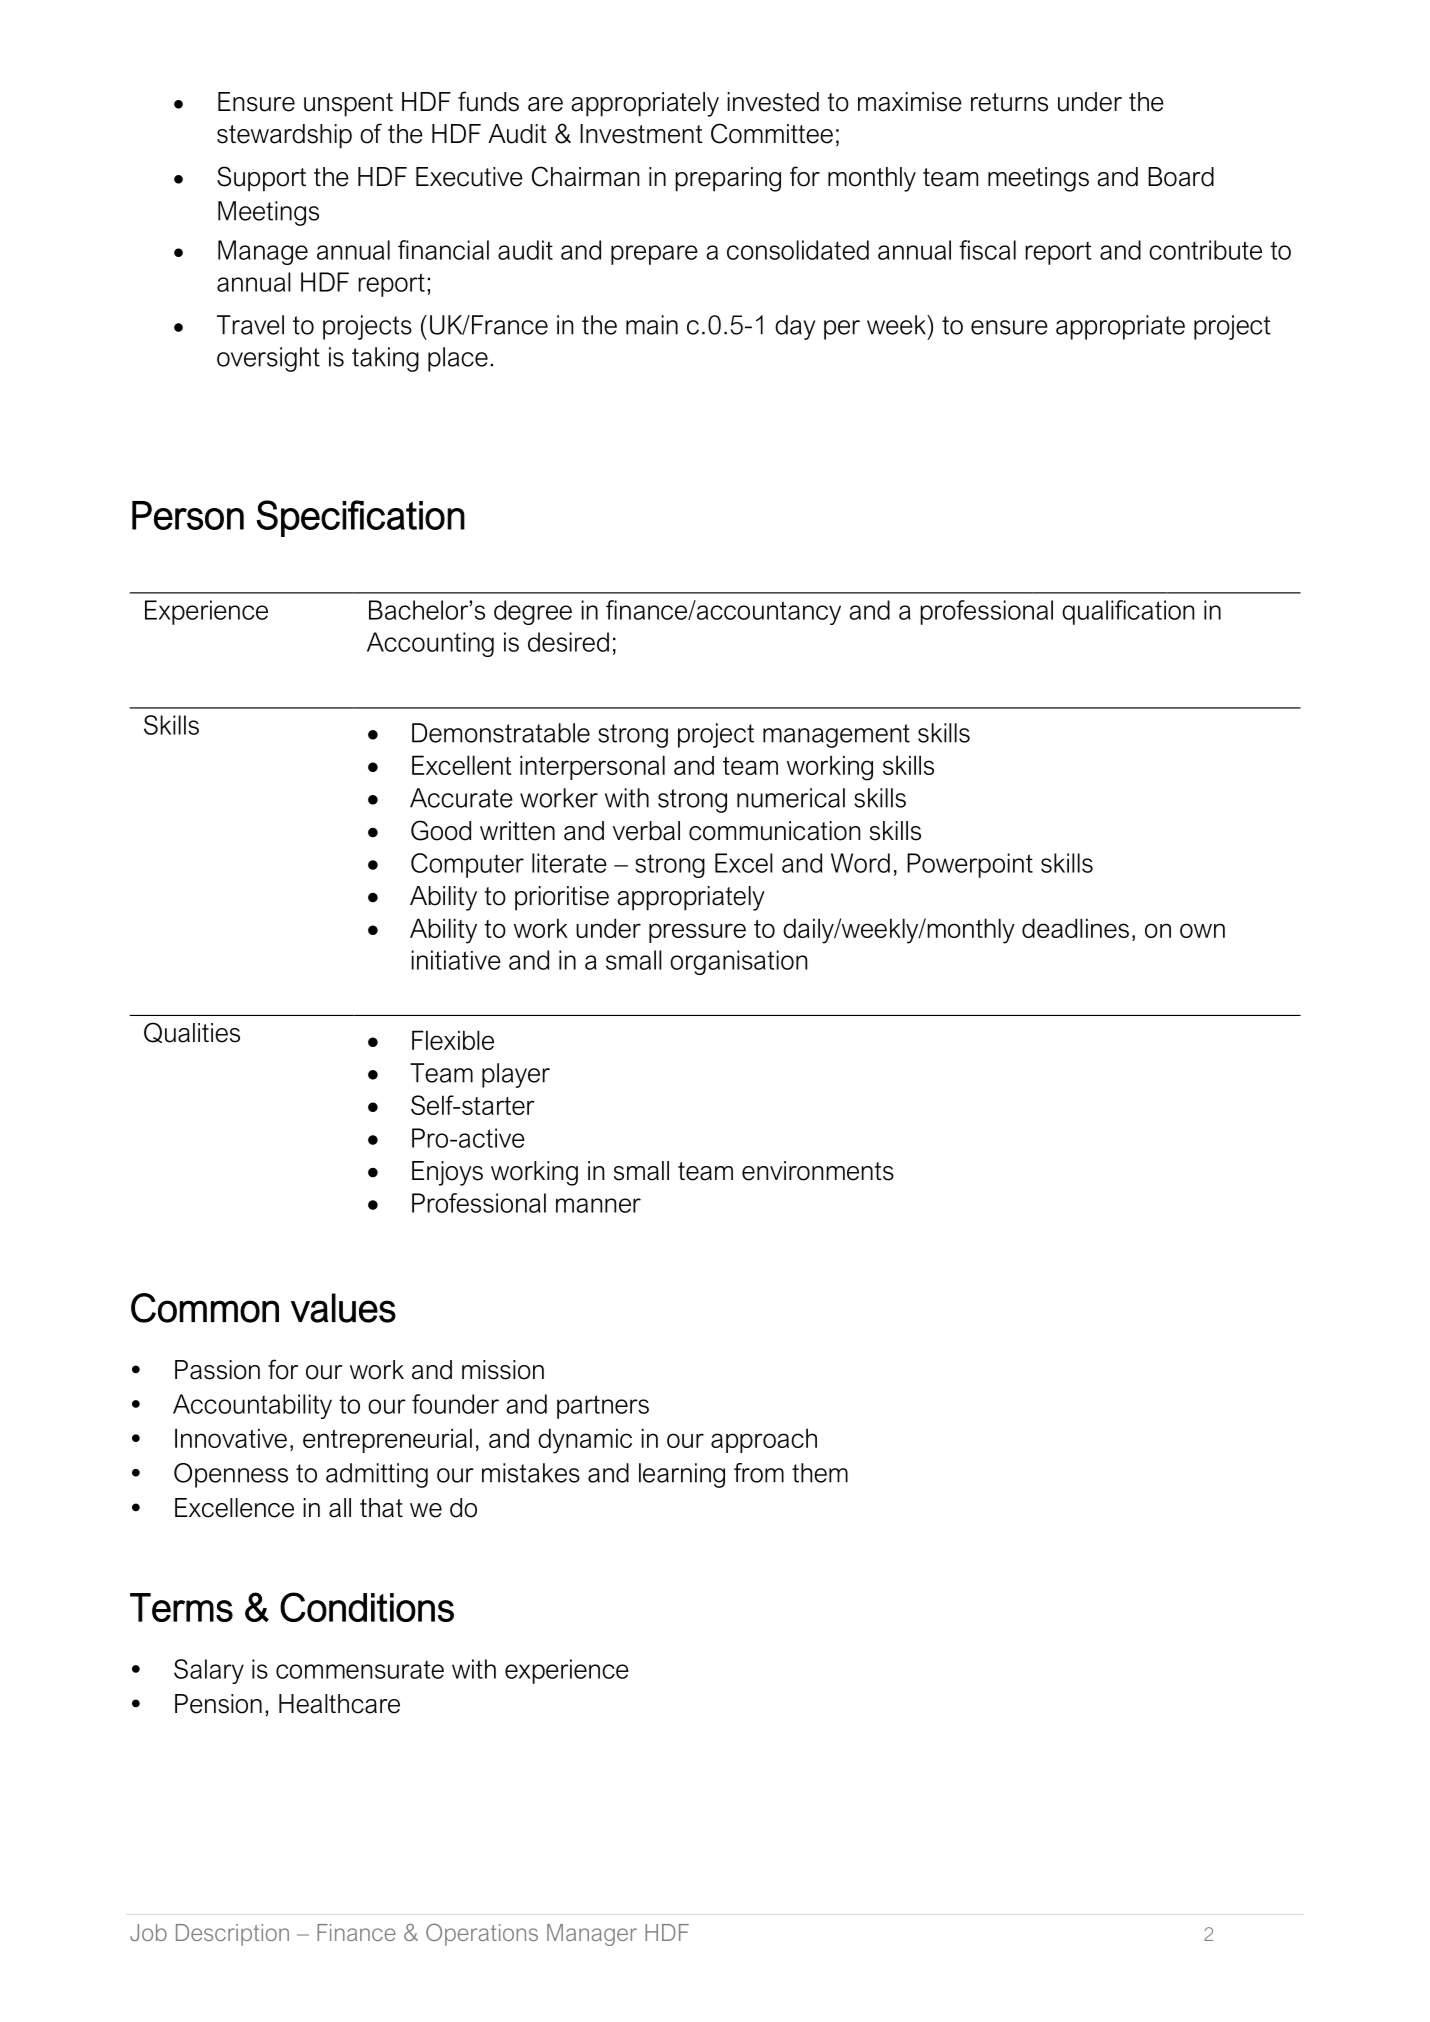 The image size is (1430, 2022). I want to click on Qualities, so click(192, 1032).
